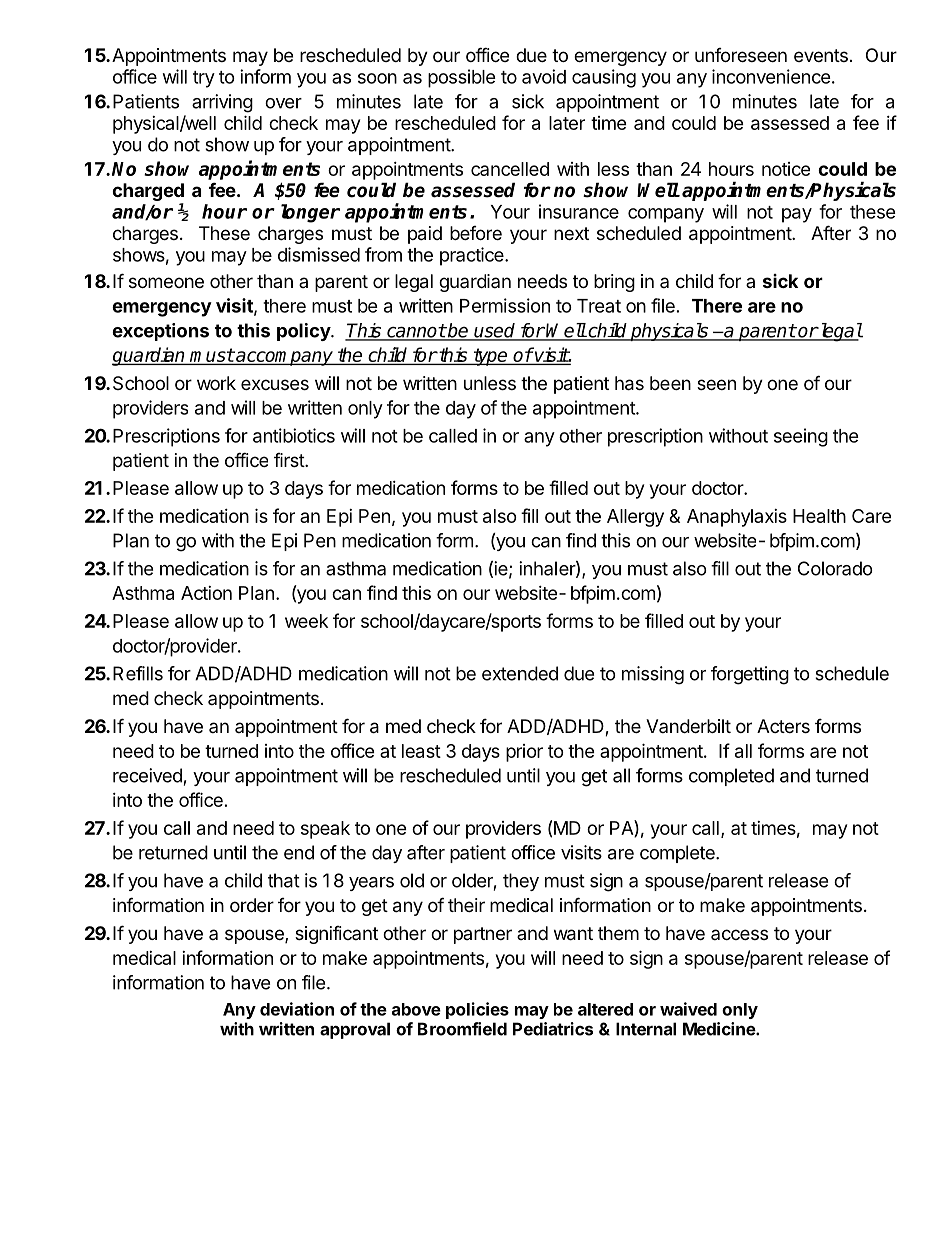 The image size is (952, 1233). I want to click on work, so click(216, 383).
